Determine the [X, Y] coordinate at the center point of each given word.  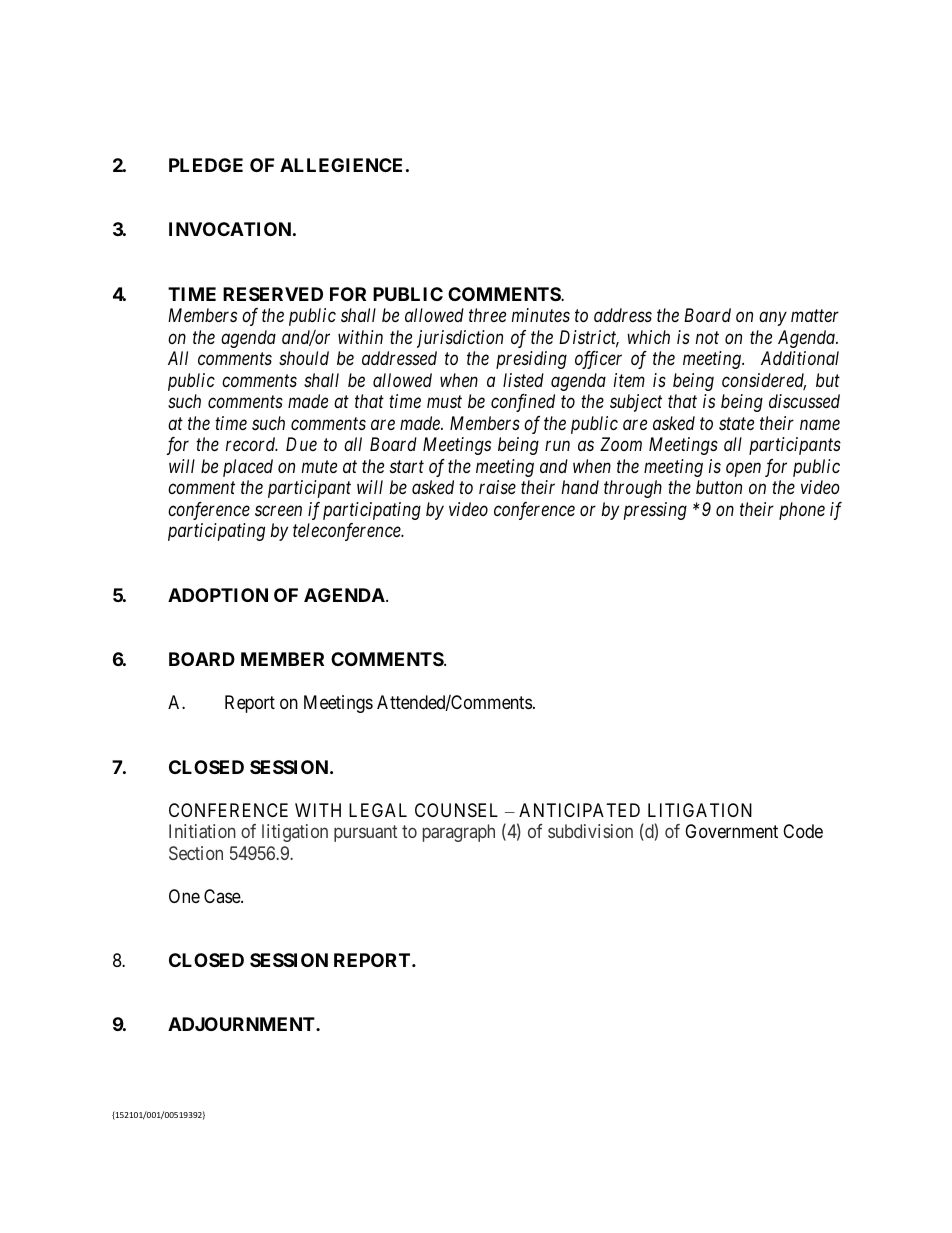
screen [278, 511]
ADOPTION [218, 595]
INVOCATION [230, 229]
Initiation [202, 831]
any [773, 319]
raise [497, 487]
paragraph [459, 833]
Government [731, 831]
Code [803, 831]
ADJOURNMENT [242, 1024]
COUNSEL [456, 810]
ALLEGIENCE [341, 165]
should [304, 358]
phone [802, 511]
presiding [531, 360]
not [707, 338]
